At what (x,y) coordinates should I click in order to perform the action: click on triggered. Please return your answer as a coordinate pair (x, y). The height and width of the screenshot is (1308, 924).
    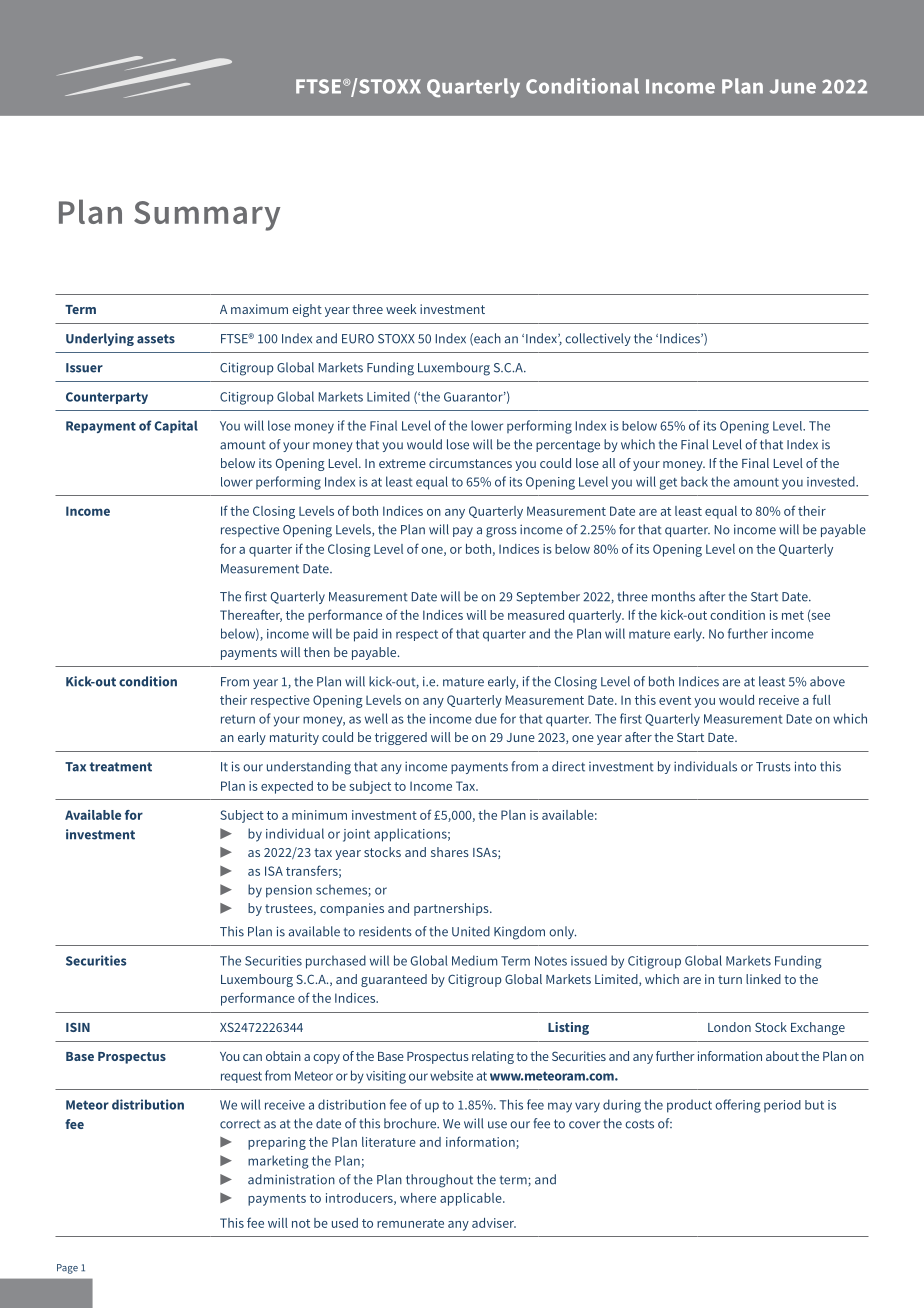
    Looking at the image, I should click on (401, 738).
